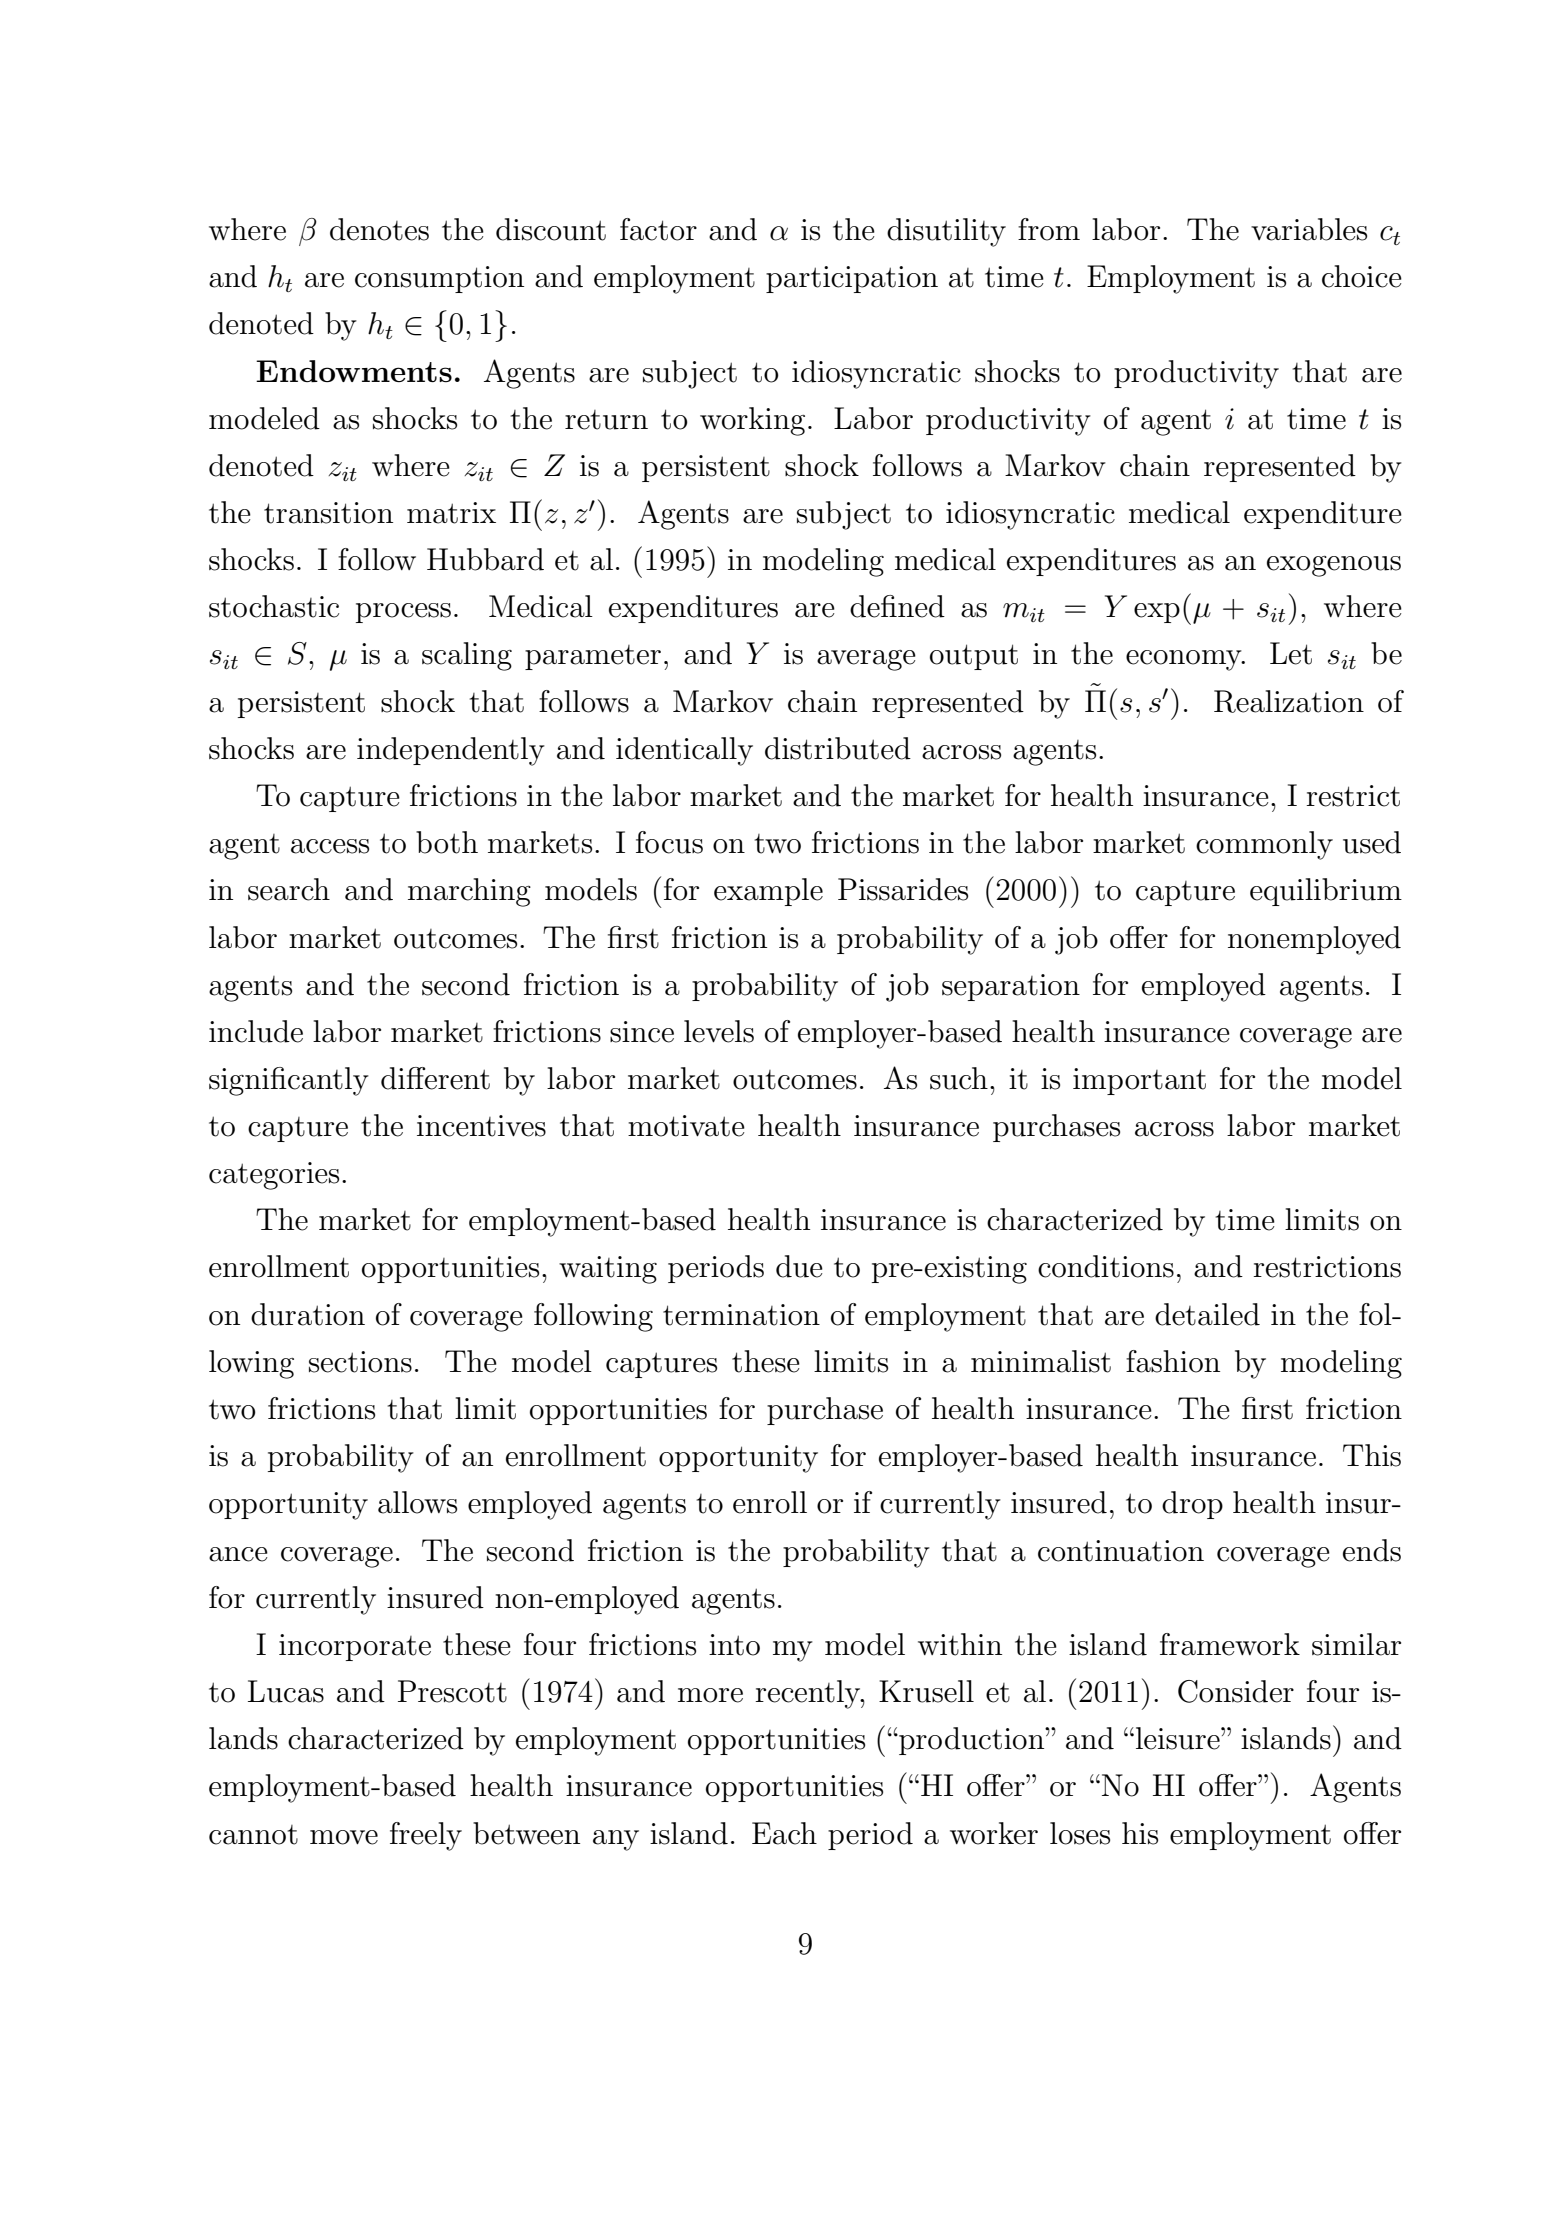  What do you see at coordinates (439, 279) in the image?
I see `consumption` at bounding box center [439, 279].
